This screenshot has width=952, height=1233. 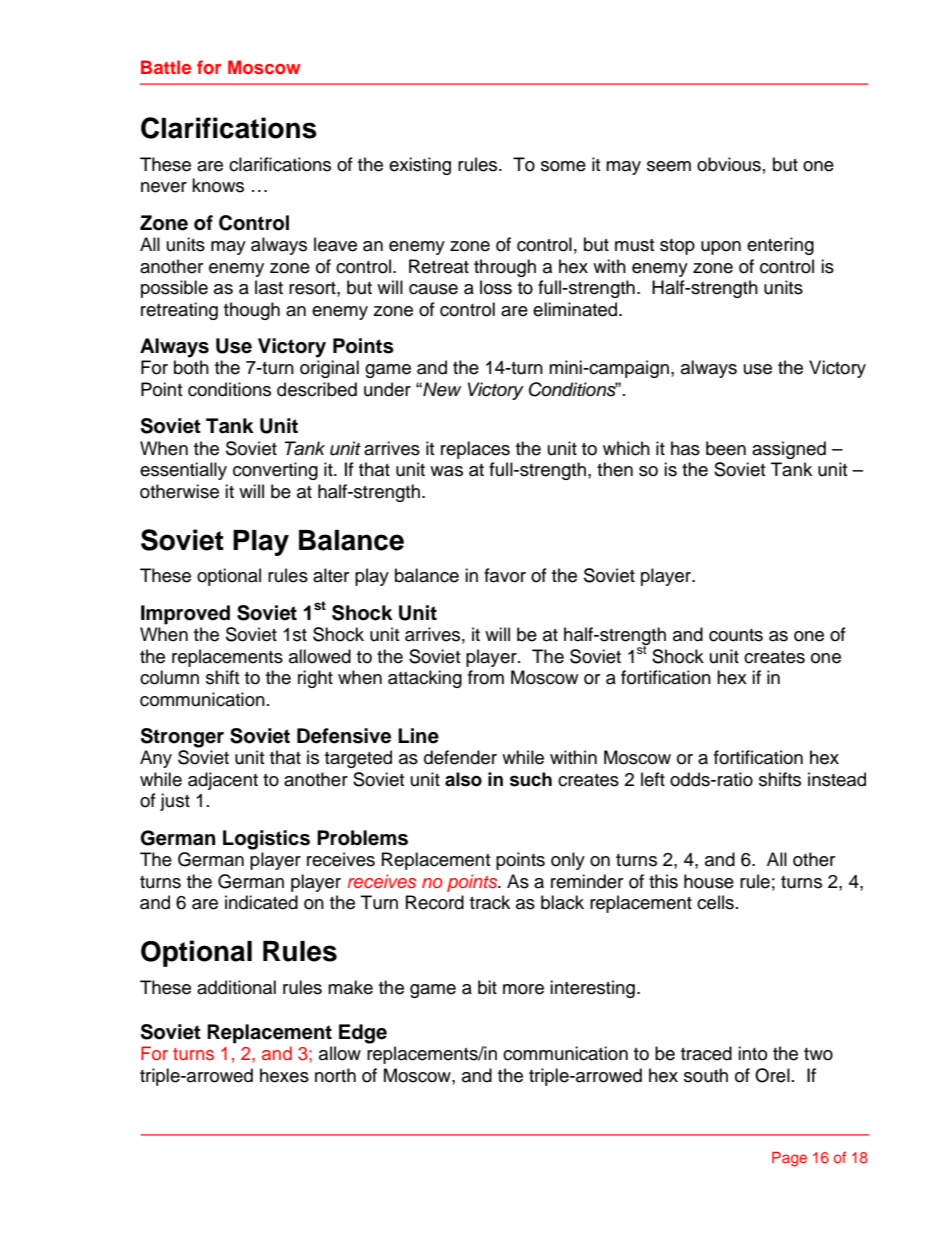 I want to click on obvious, so click(x=729, y=164).
